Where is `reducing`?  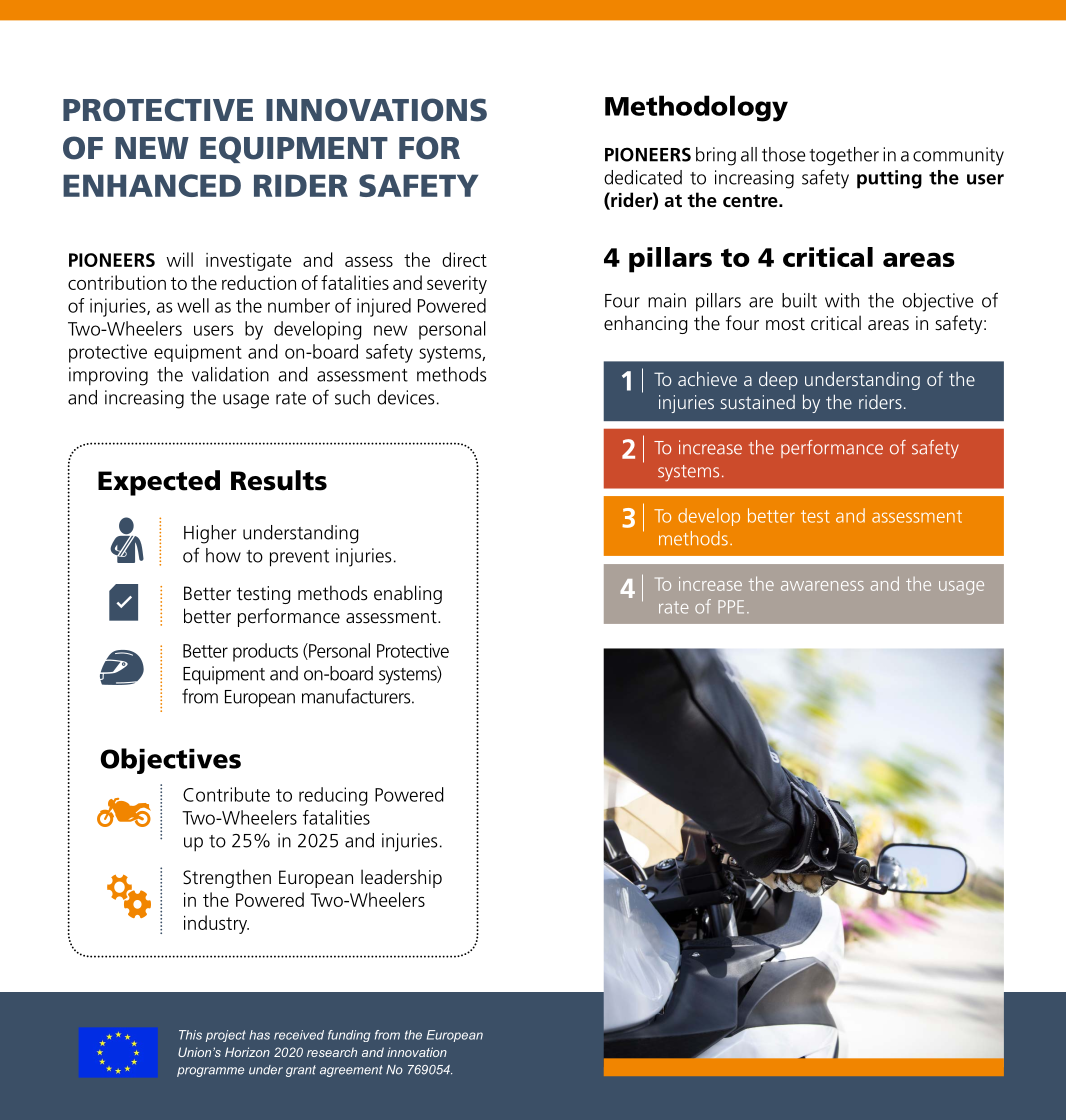
reducing is located at coordinates (333, 796).
